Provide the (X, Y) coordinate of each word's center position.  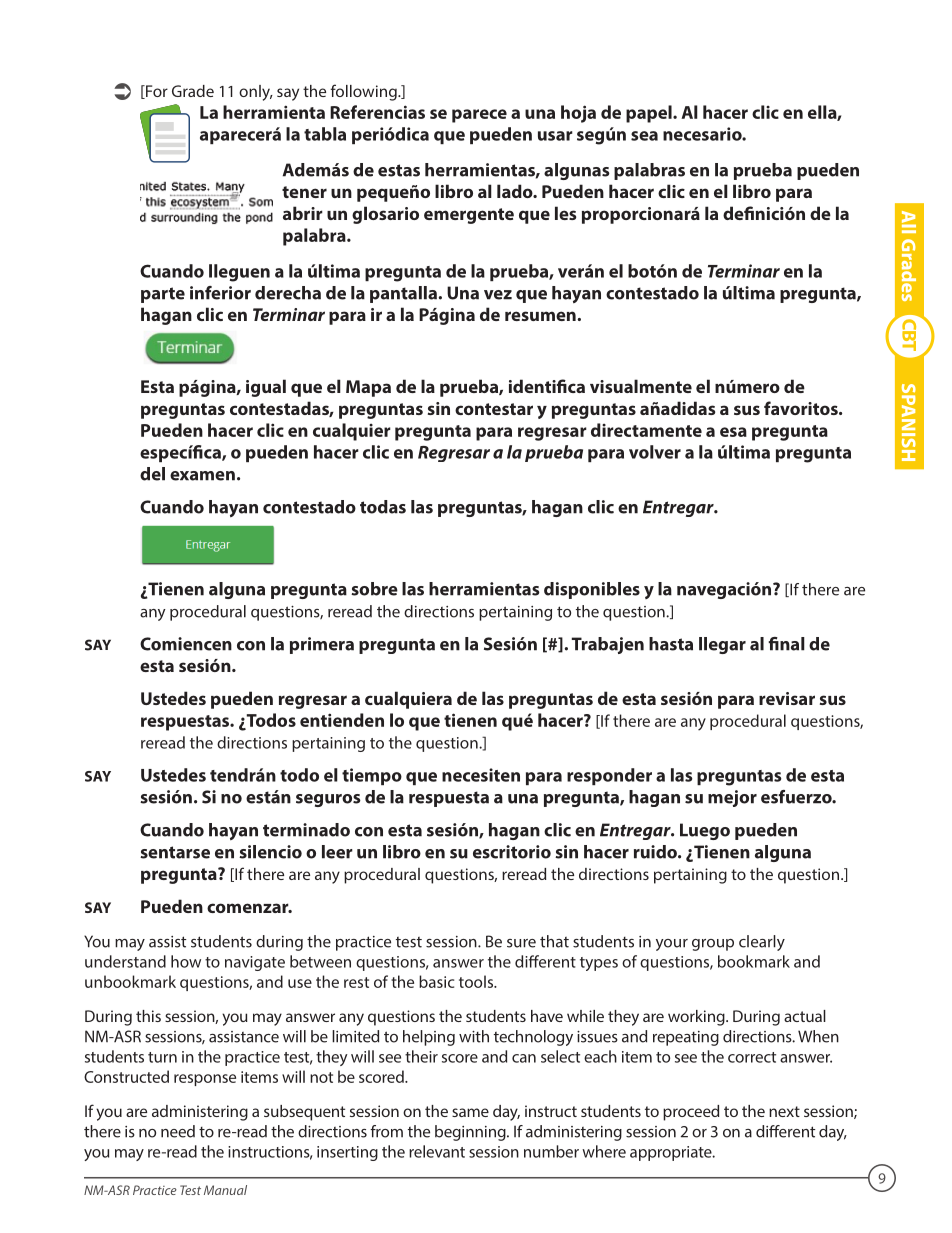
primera (322, 645)
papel (650, 114)
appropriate (672, 1153)
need (178, 1131)
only (255, 93)
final (786, 644)
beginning (471, 1133)
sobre (374, 589)
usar (555, 136)
